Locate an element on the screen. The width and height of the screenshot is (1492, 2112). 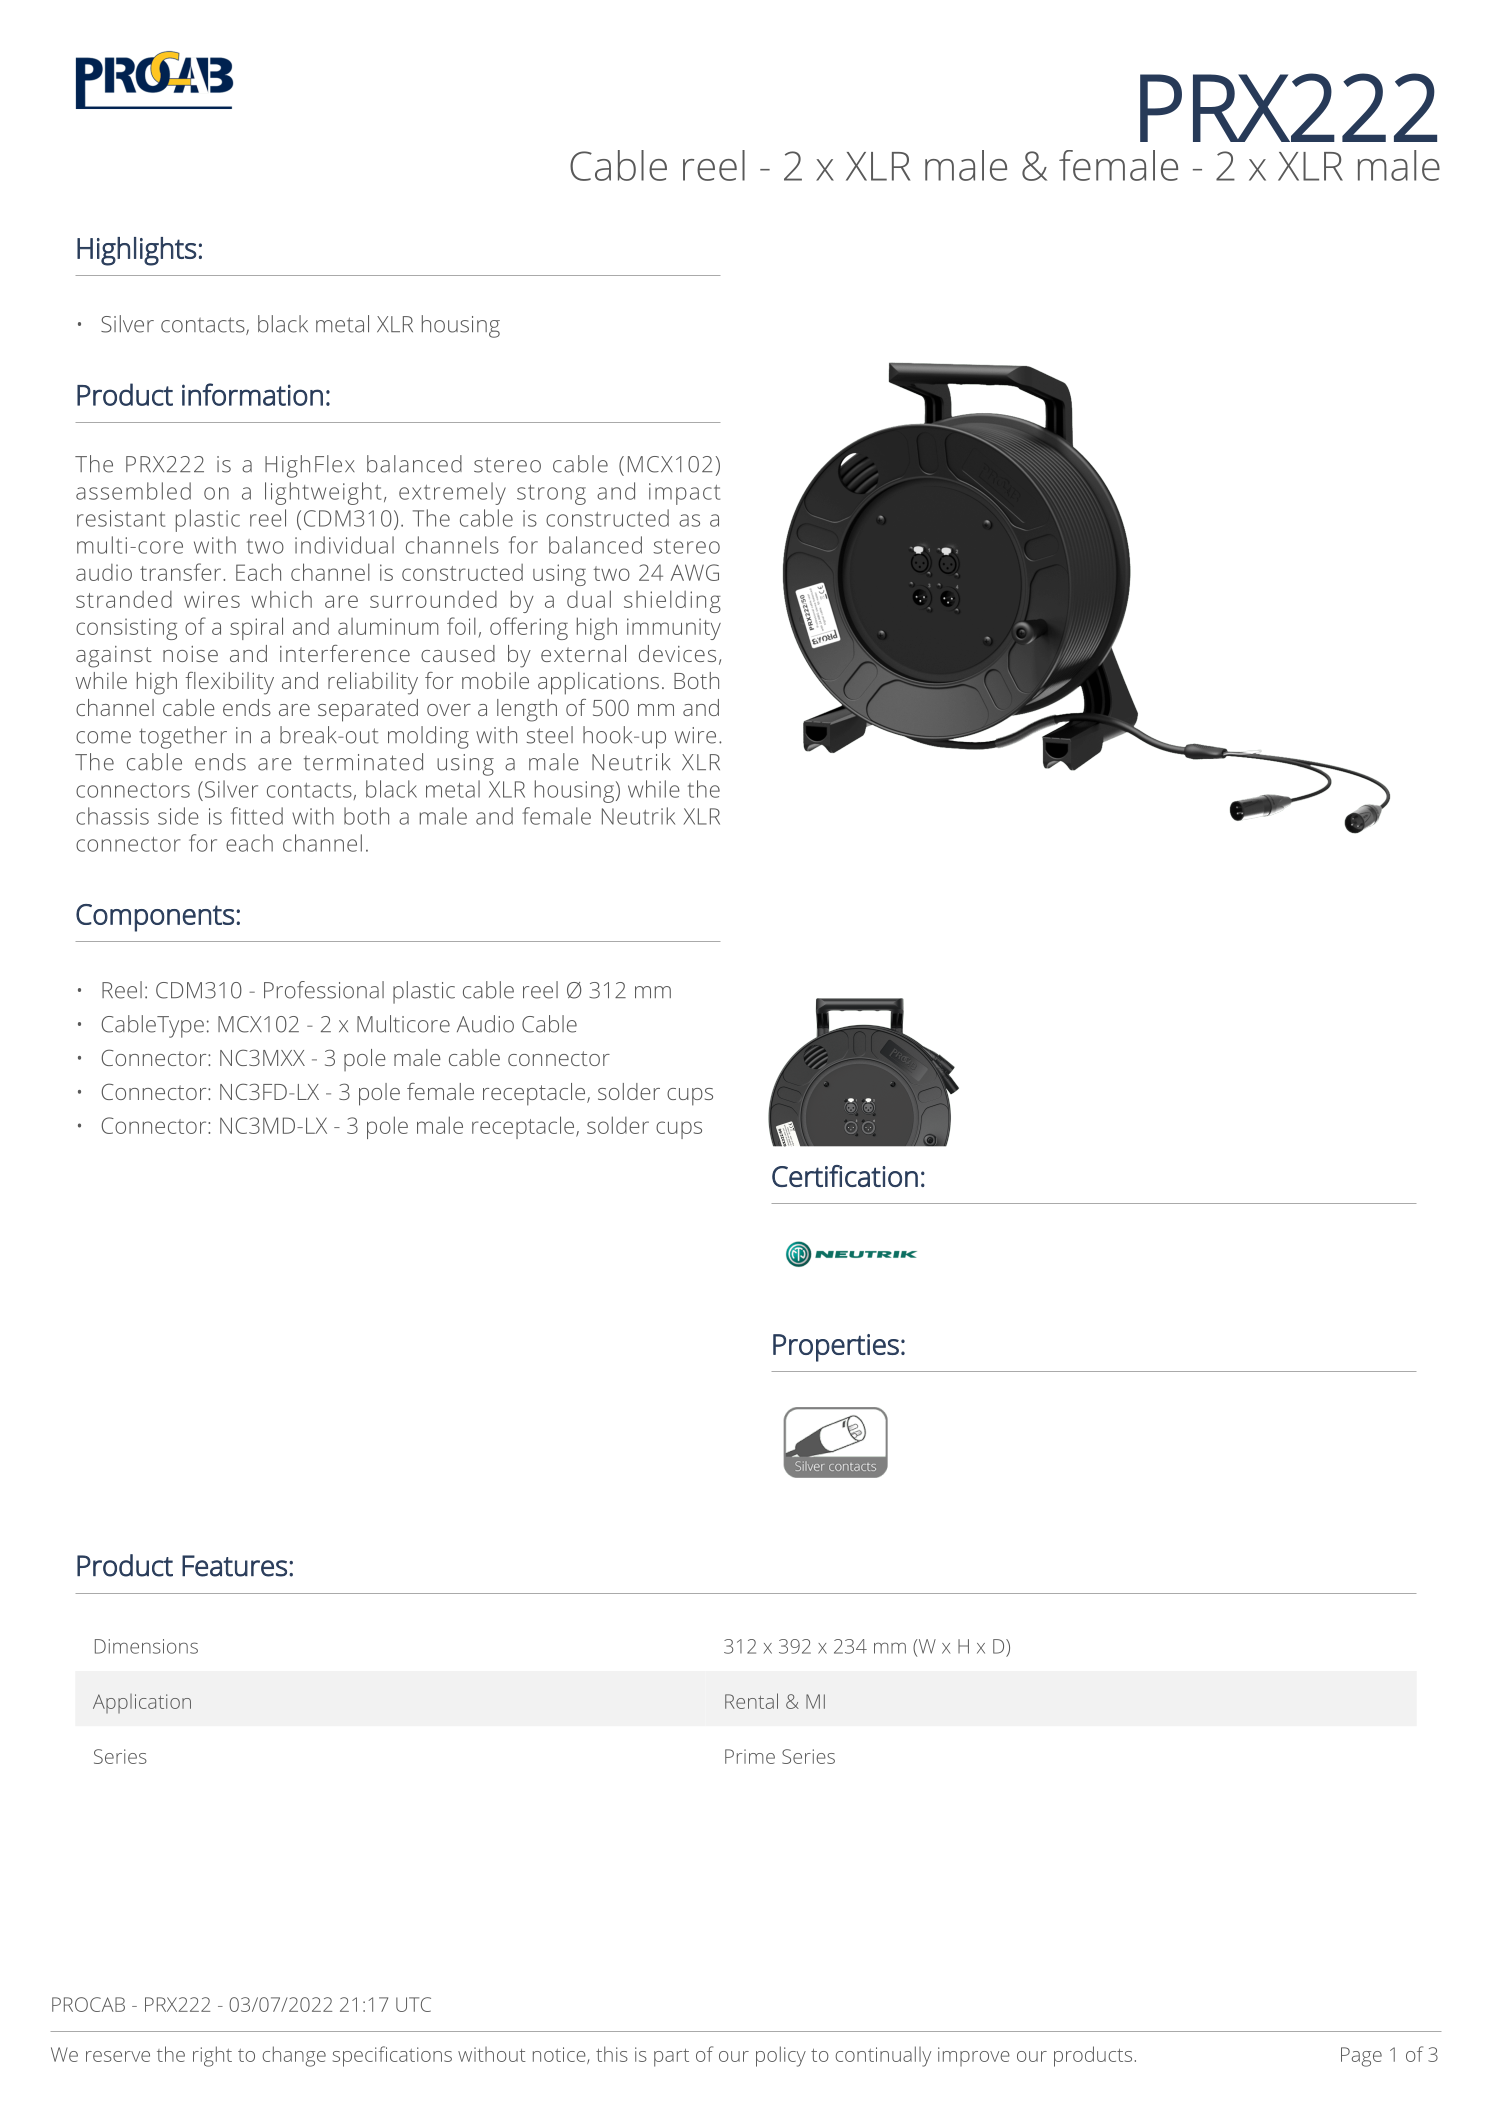
information is located at coordinates (252, 394).
